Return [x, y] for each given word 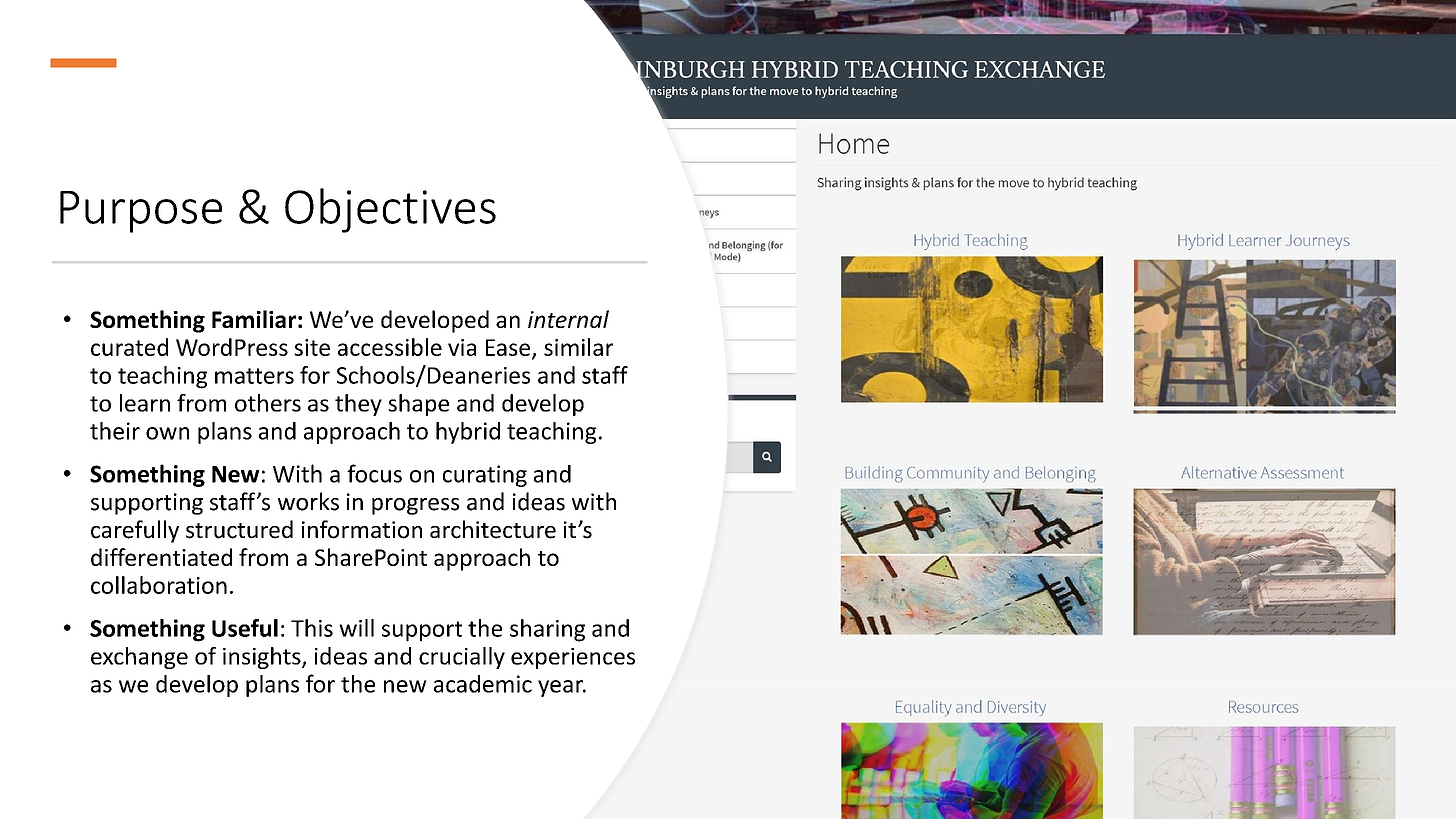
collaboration [159, 585]
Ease [508, 347]
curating [485, 476]
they [358, 405]
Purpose [141, 212]
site [312, 347]
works [308, 501]
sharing [547, 630]
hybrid [468, 433]
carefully [135, 531]
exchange [139, 658]
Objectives [390, 210]
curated [129, 347]
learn [145, 403]
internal [568, 319]
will [356, 628]
